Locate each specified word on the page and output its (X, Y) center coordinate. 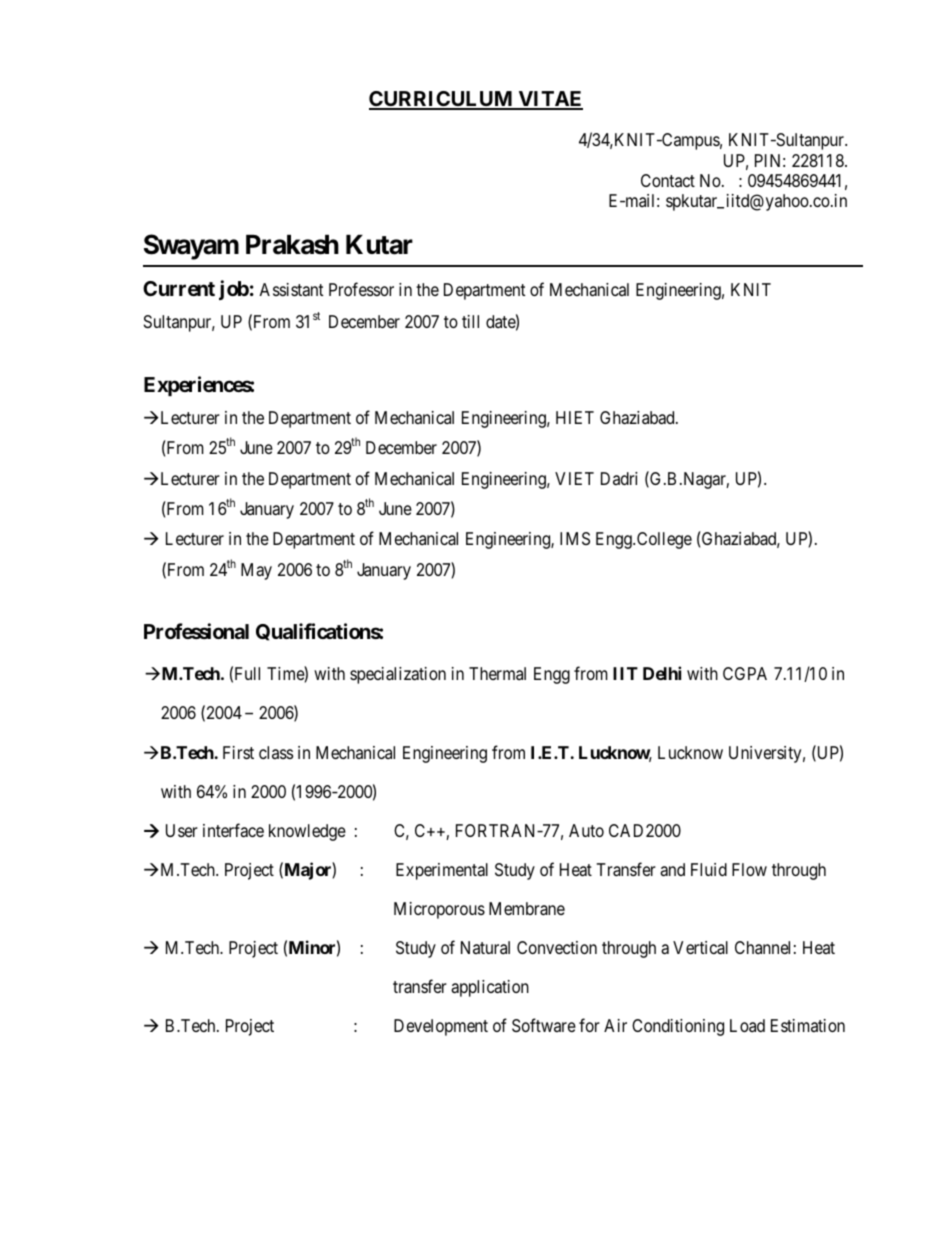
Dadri (619, 478)
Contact (668, 180)
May (256, 571)
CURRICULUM (442, 100)
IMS (575, 538)
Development (441, 1027)
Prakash (292, 245)
